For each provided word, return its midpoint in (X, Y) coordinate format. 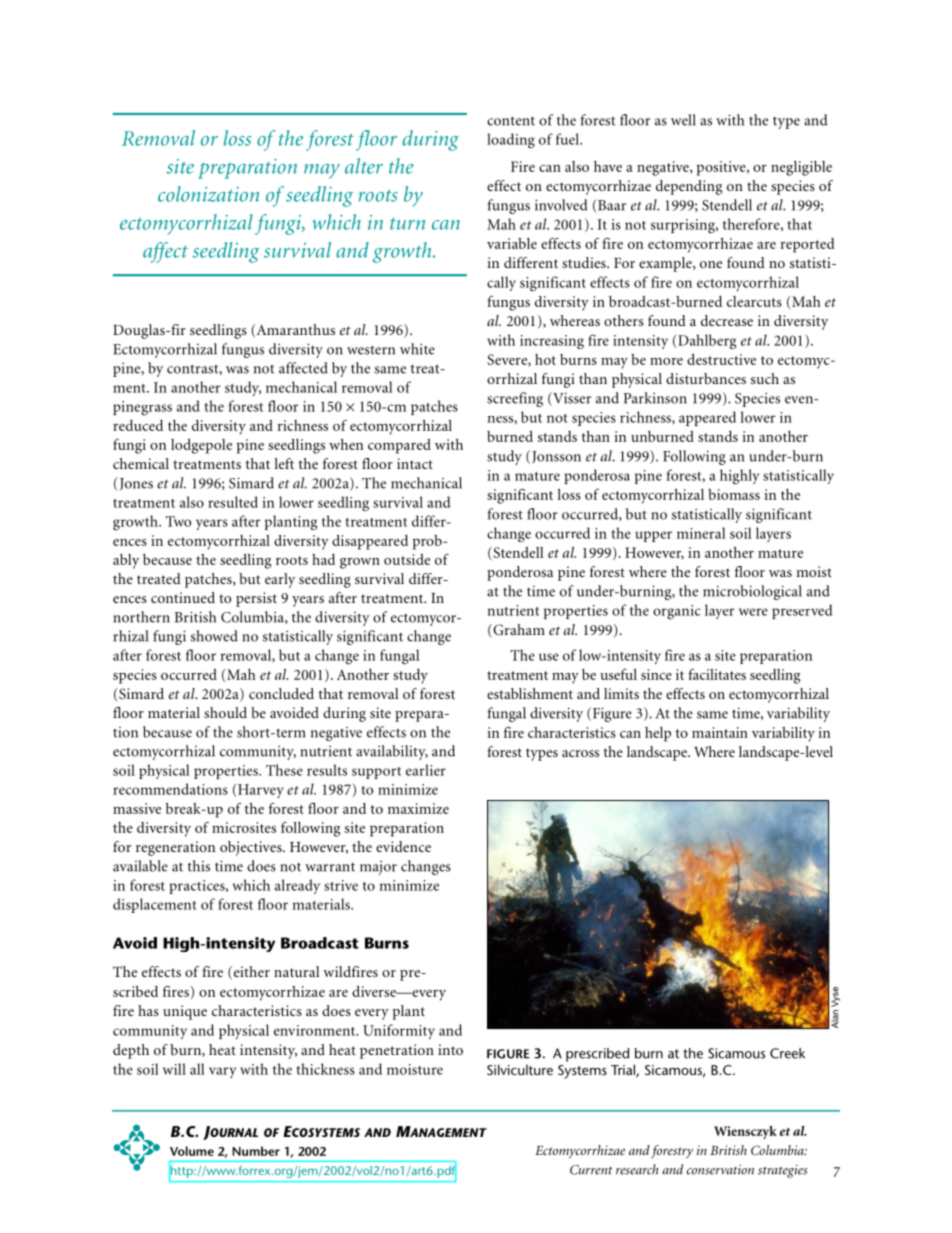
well (683, 120)
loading (511, 141)
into (450, 1049)
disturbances (706, 378)
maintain (720, 732)
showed (214, 636)
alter (364, 166)
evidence (403, 846)
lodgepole (201, 446)
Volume (192, 1151)
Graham (518, 631)
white (417, 349)
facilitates (717, 674)
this (199, 866)
